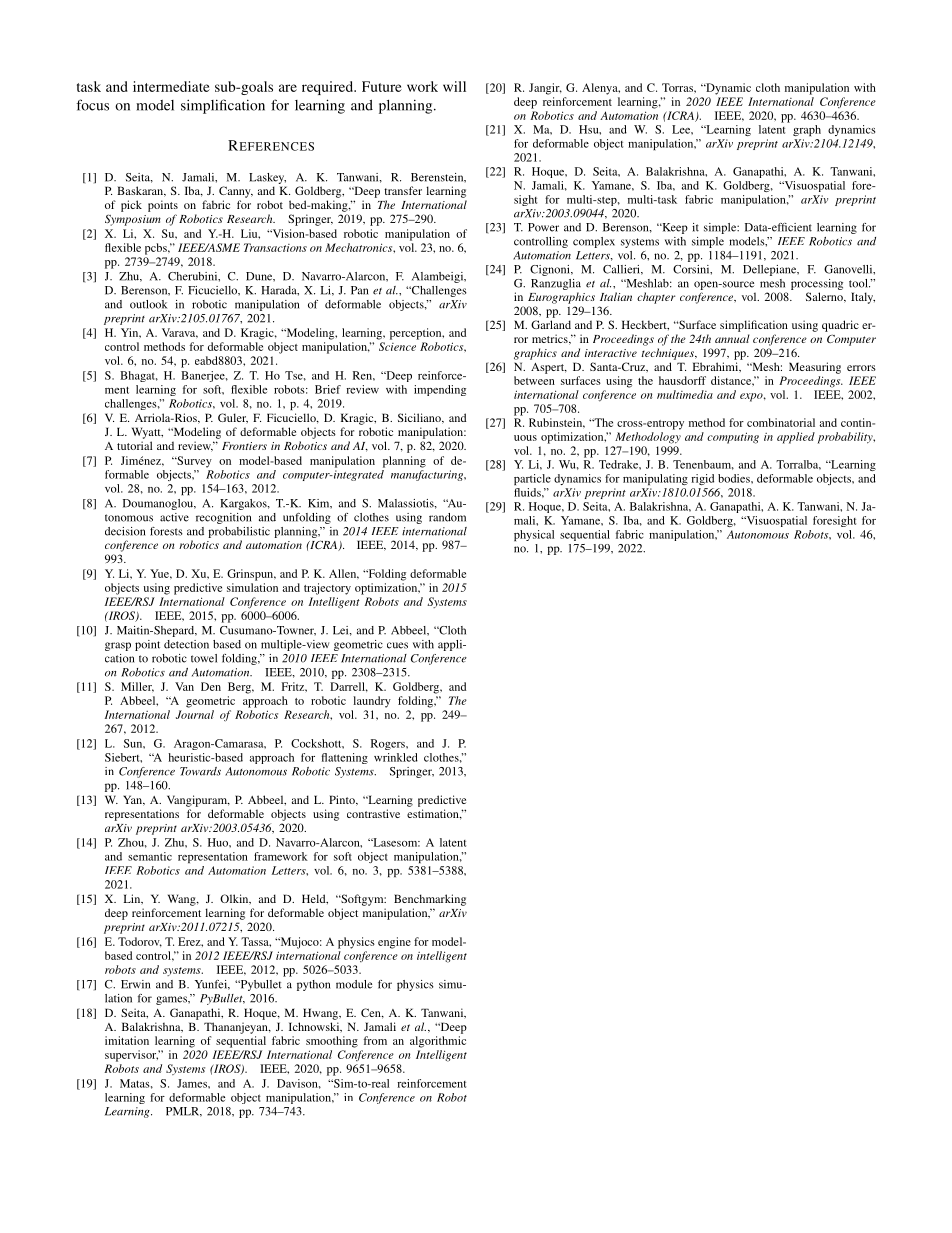 This document has width=952, height=1233. What do you see at coordinates (454, 86) in the document?
I see `will` at bounding box center [454, 86].
